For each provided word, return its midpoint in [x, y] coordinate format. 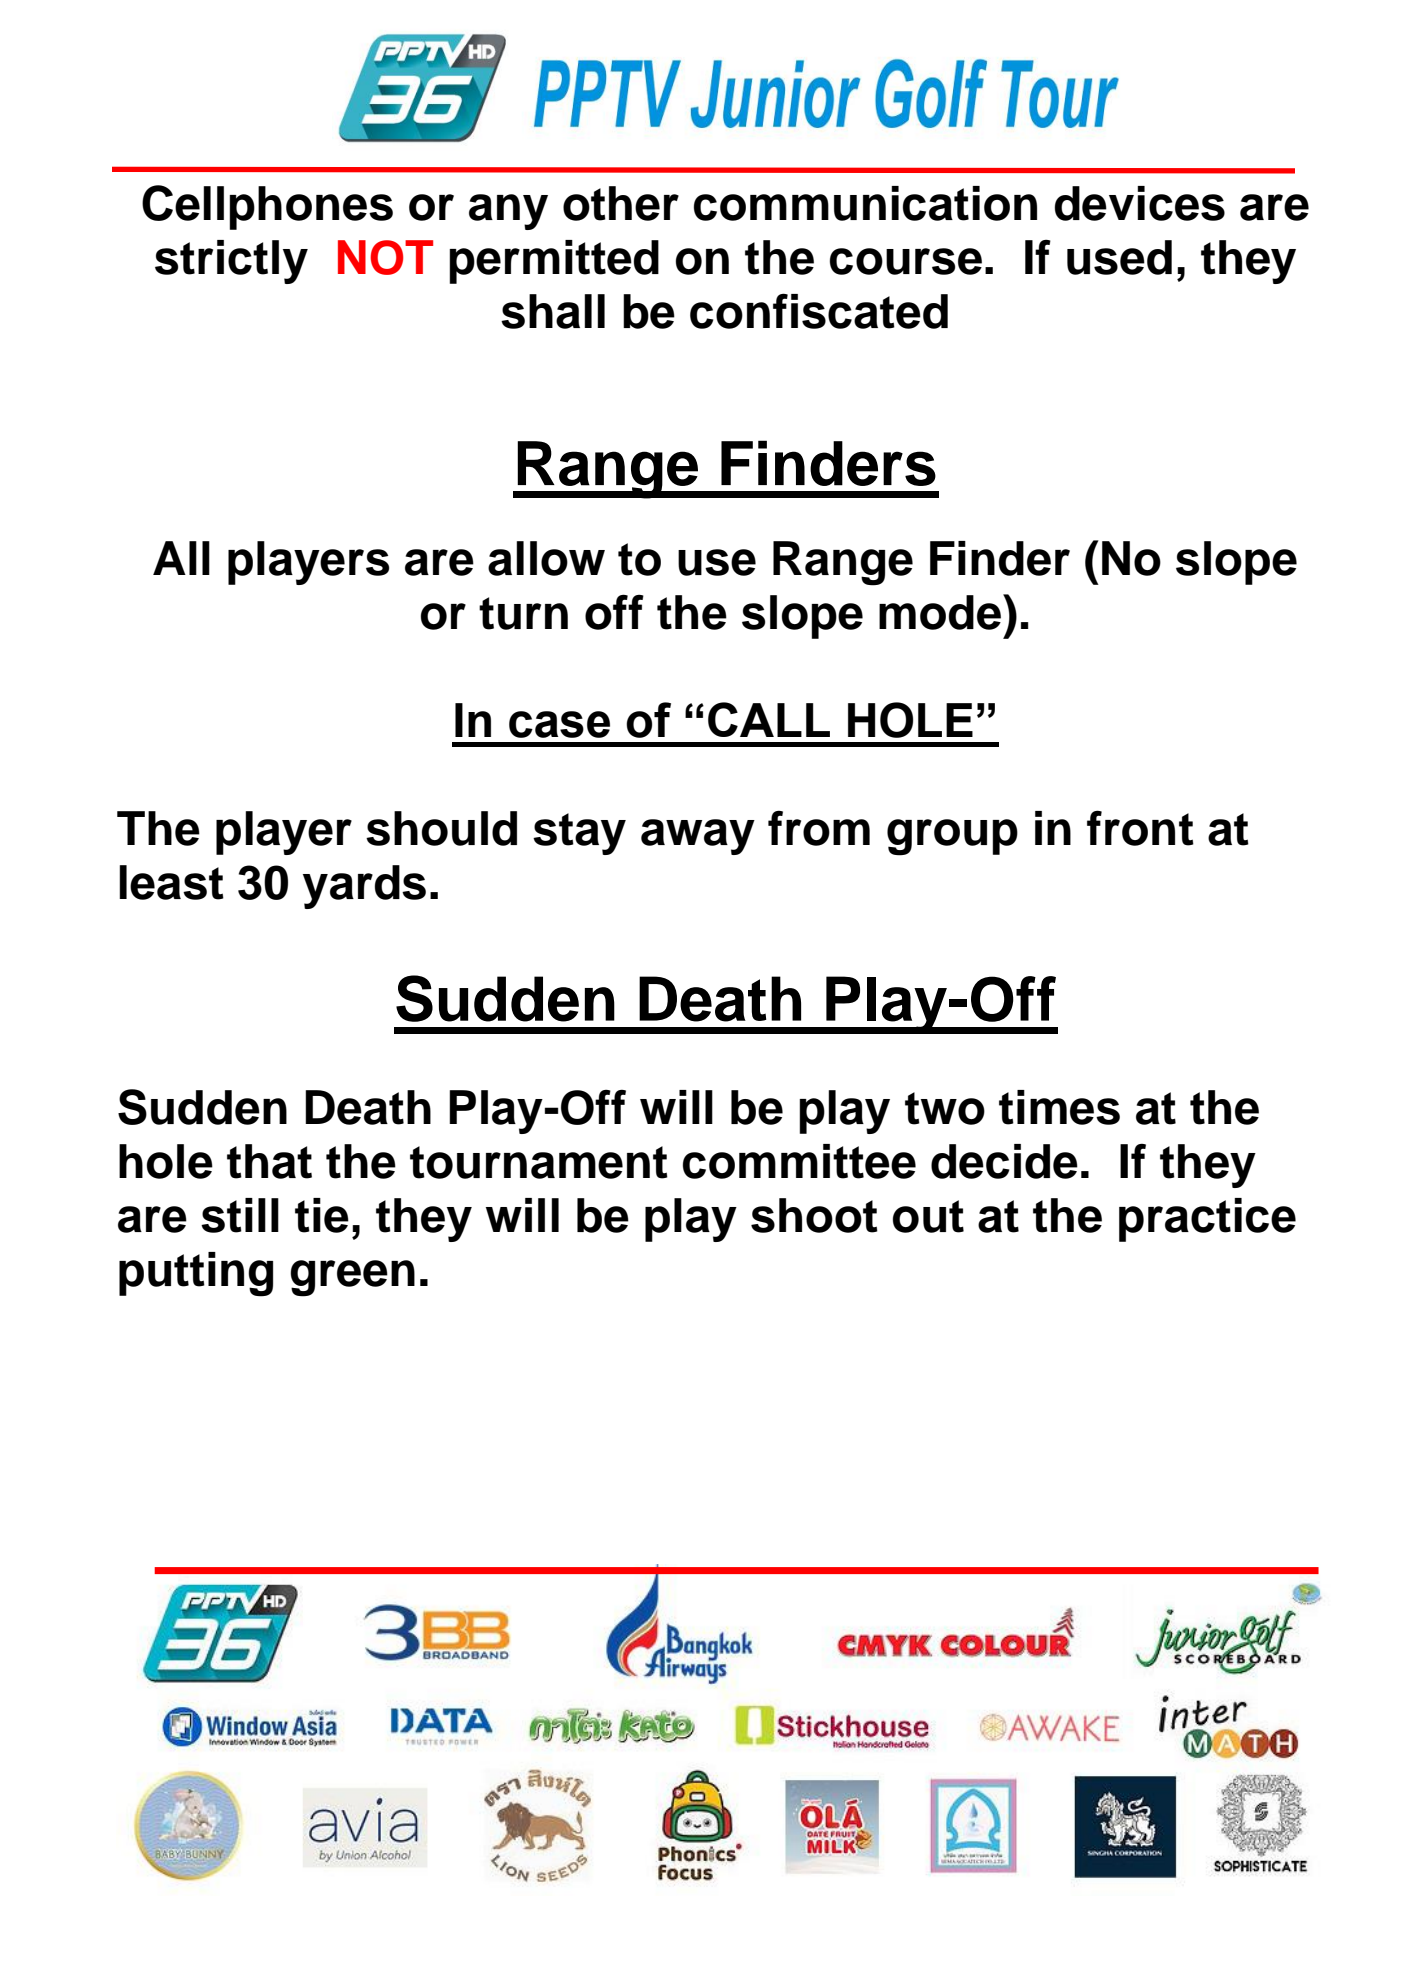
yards [364, 887]
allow [546, 558]
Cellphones [267, 207]
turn [523, 613]
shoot [814, 1215]
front [1140, 828]
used [1119, 257]
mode [941, 612]
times [1059, 1107]
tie [322, 1215]
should [441, 828]
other [621, 203]
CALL [769, 719]
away [698, 837]
